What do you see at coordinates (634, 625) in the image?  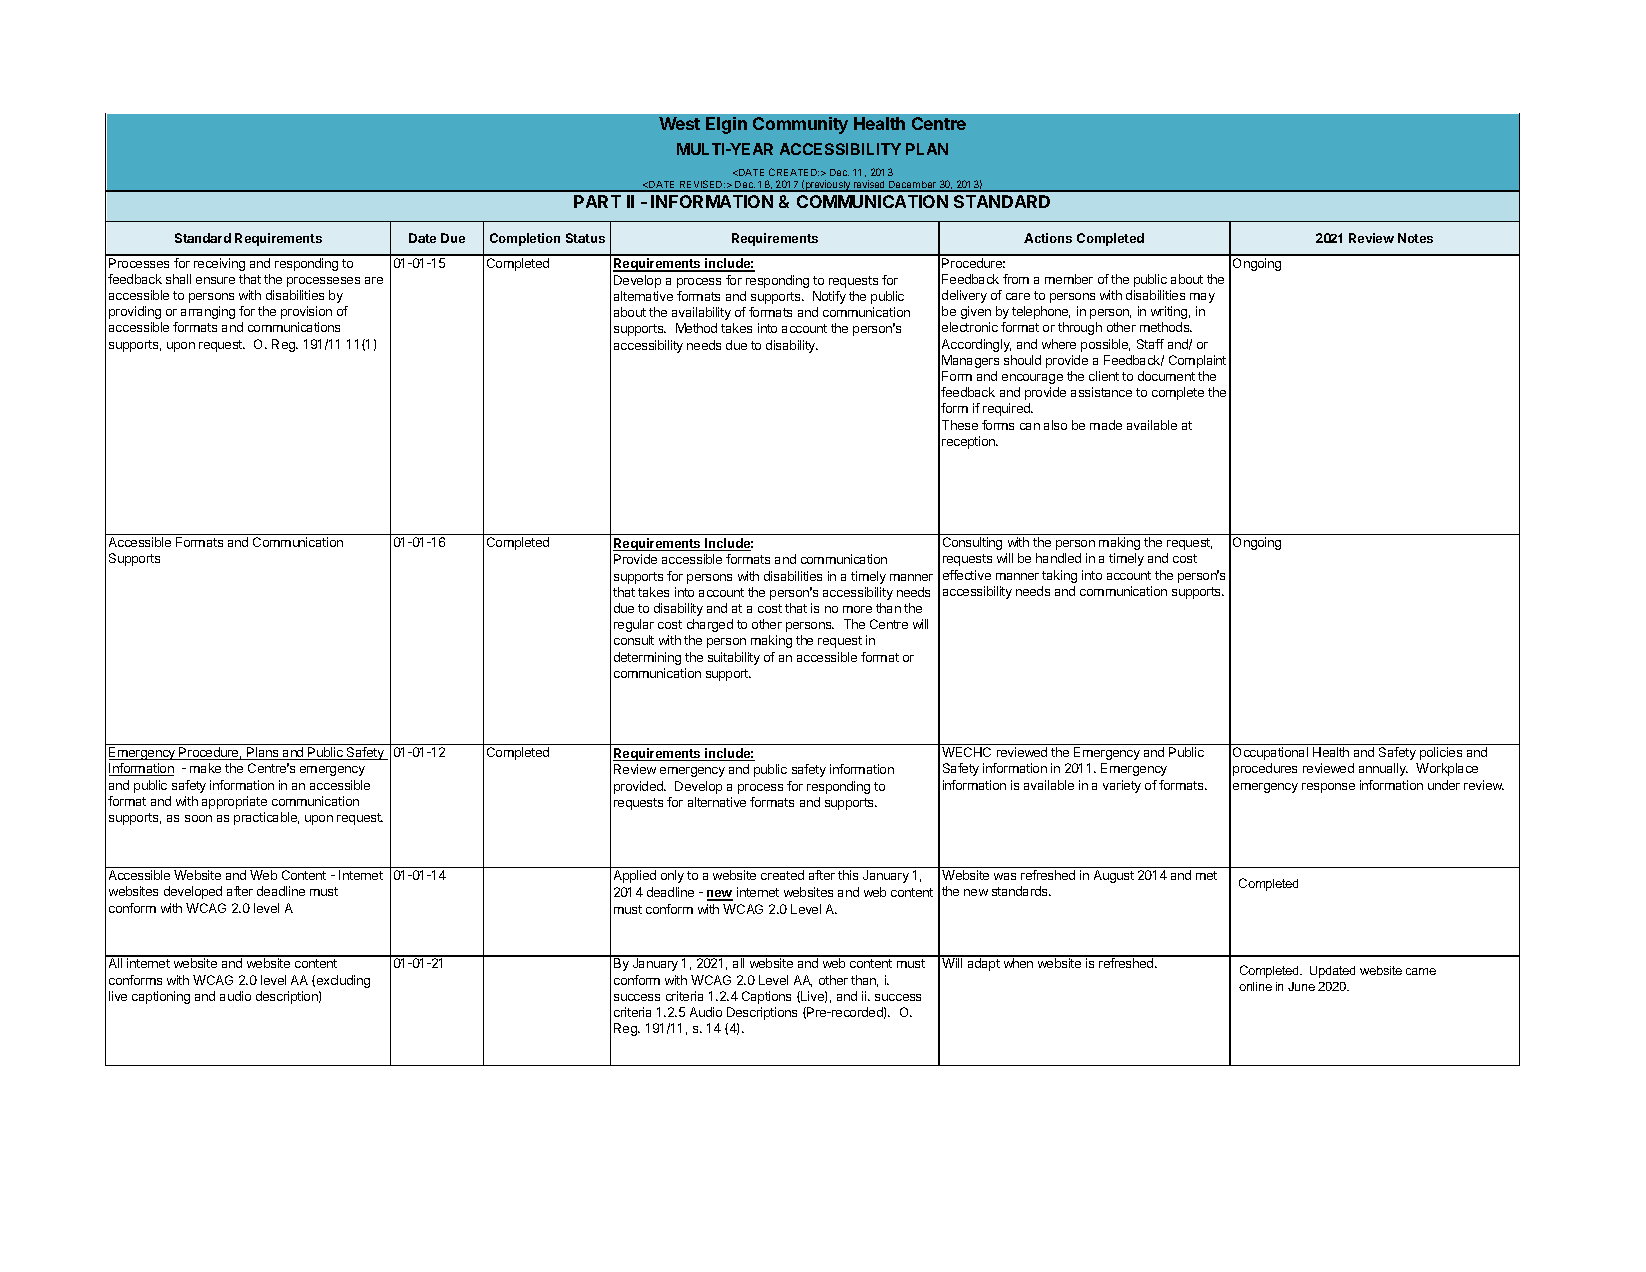 I see `regular` at bounding box center [634, 625].
